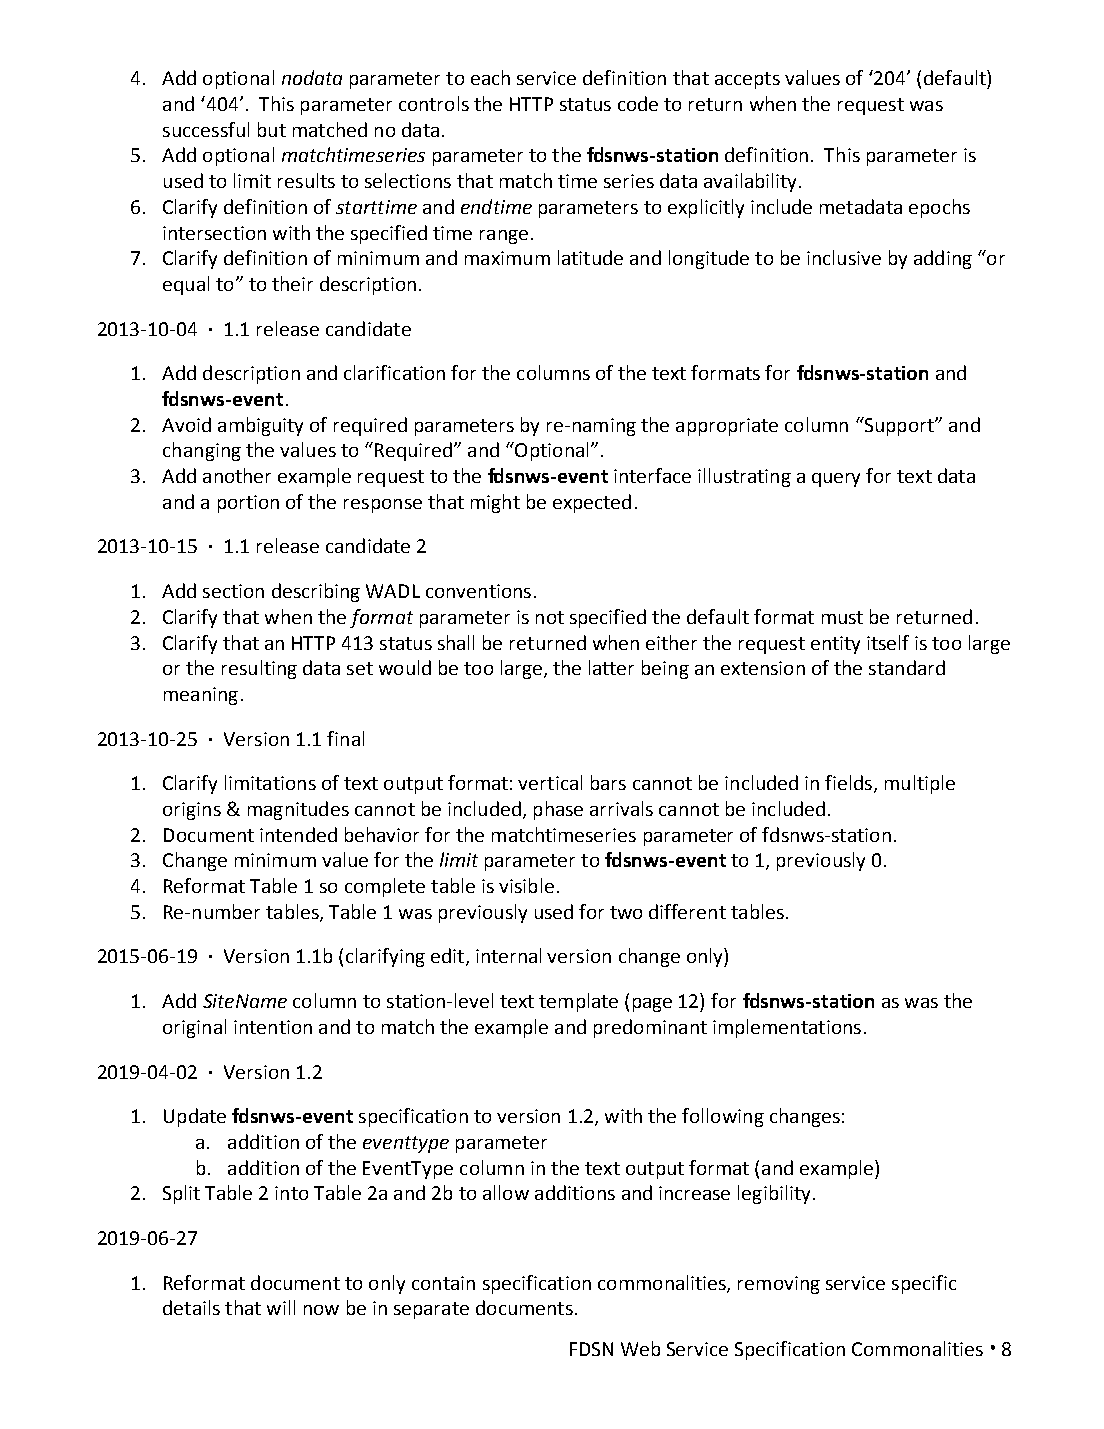  I want to click on expected, so click(592, 503).
